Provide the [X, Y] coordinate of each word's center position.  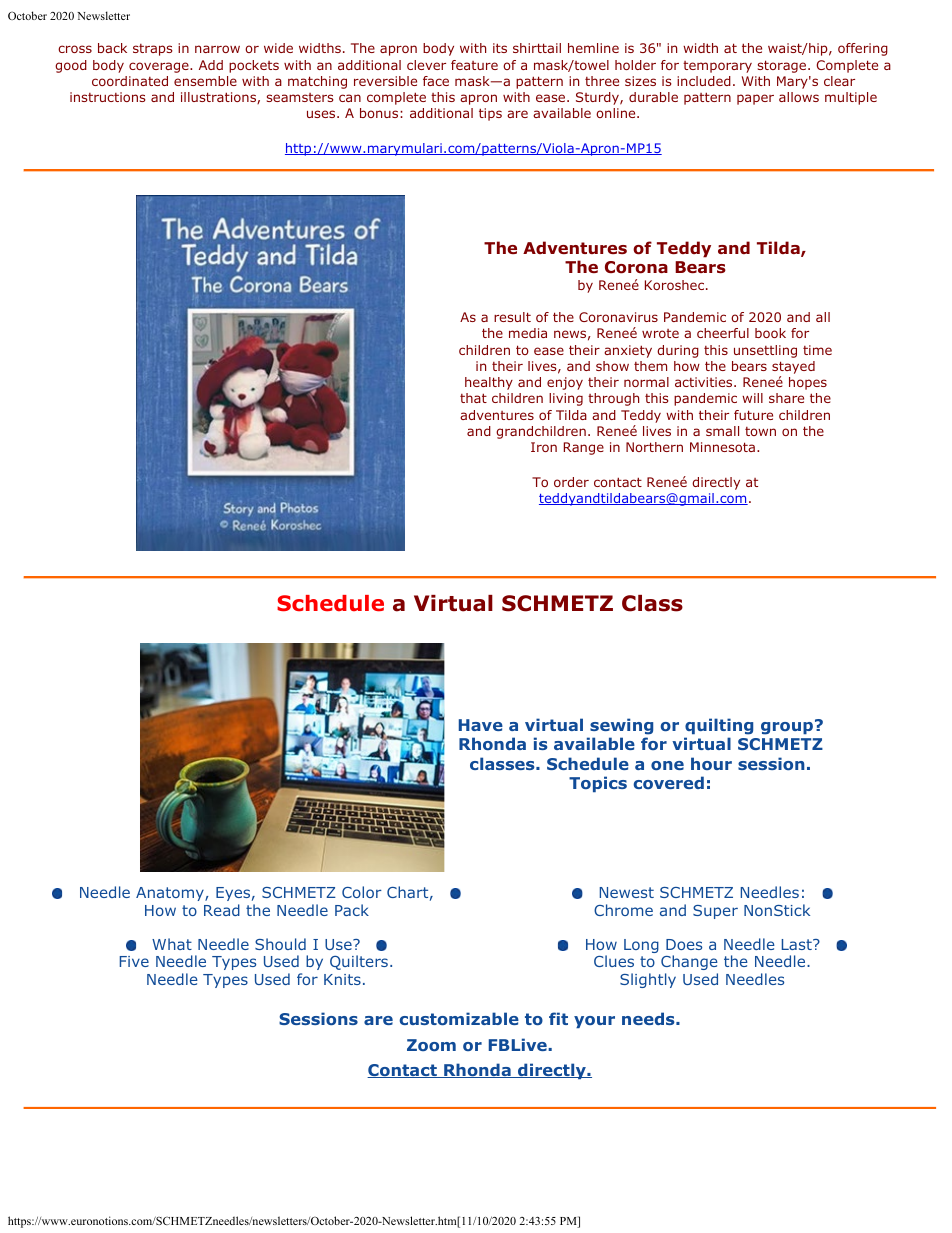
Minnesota [722, 447]
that [473, 398]
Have [481, 725]
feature [474, 65]
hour [711, 763]
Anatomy [171, 894]
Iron [544, 447]
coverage [160, 67]
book [770, 333]
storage [783, 66]
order [571, 482]
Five [134, 961]
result [512, 317]
